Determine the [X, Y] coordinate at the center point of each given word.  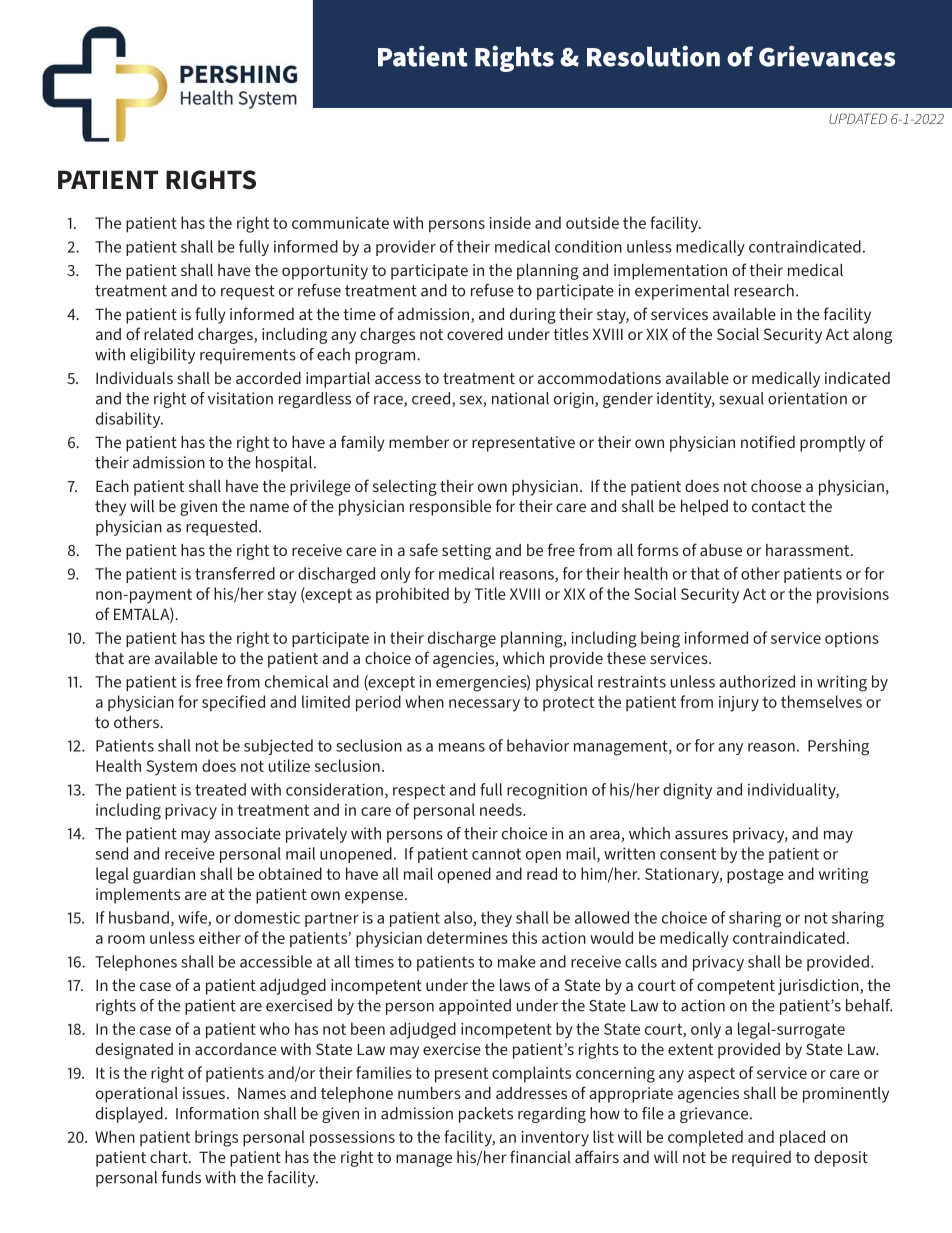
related [168, 334]
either [220, 937]
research [764, 290]
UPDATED [858, 118]
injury [739, 704]
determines [467, 937]
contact [778, 506]
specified [233, 703]
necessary [484, 705]
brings [216, 1138]
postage [755, 876]
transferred [235, 573]
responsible [450, 508]
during [533, 316]
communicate [340, 223]
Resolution [653, 56]
